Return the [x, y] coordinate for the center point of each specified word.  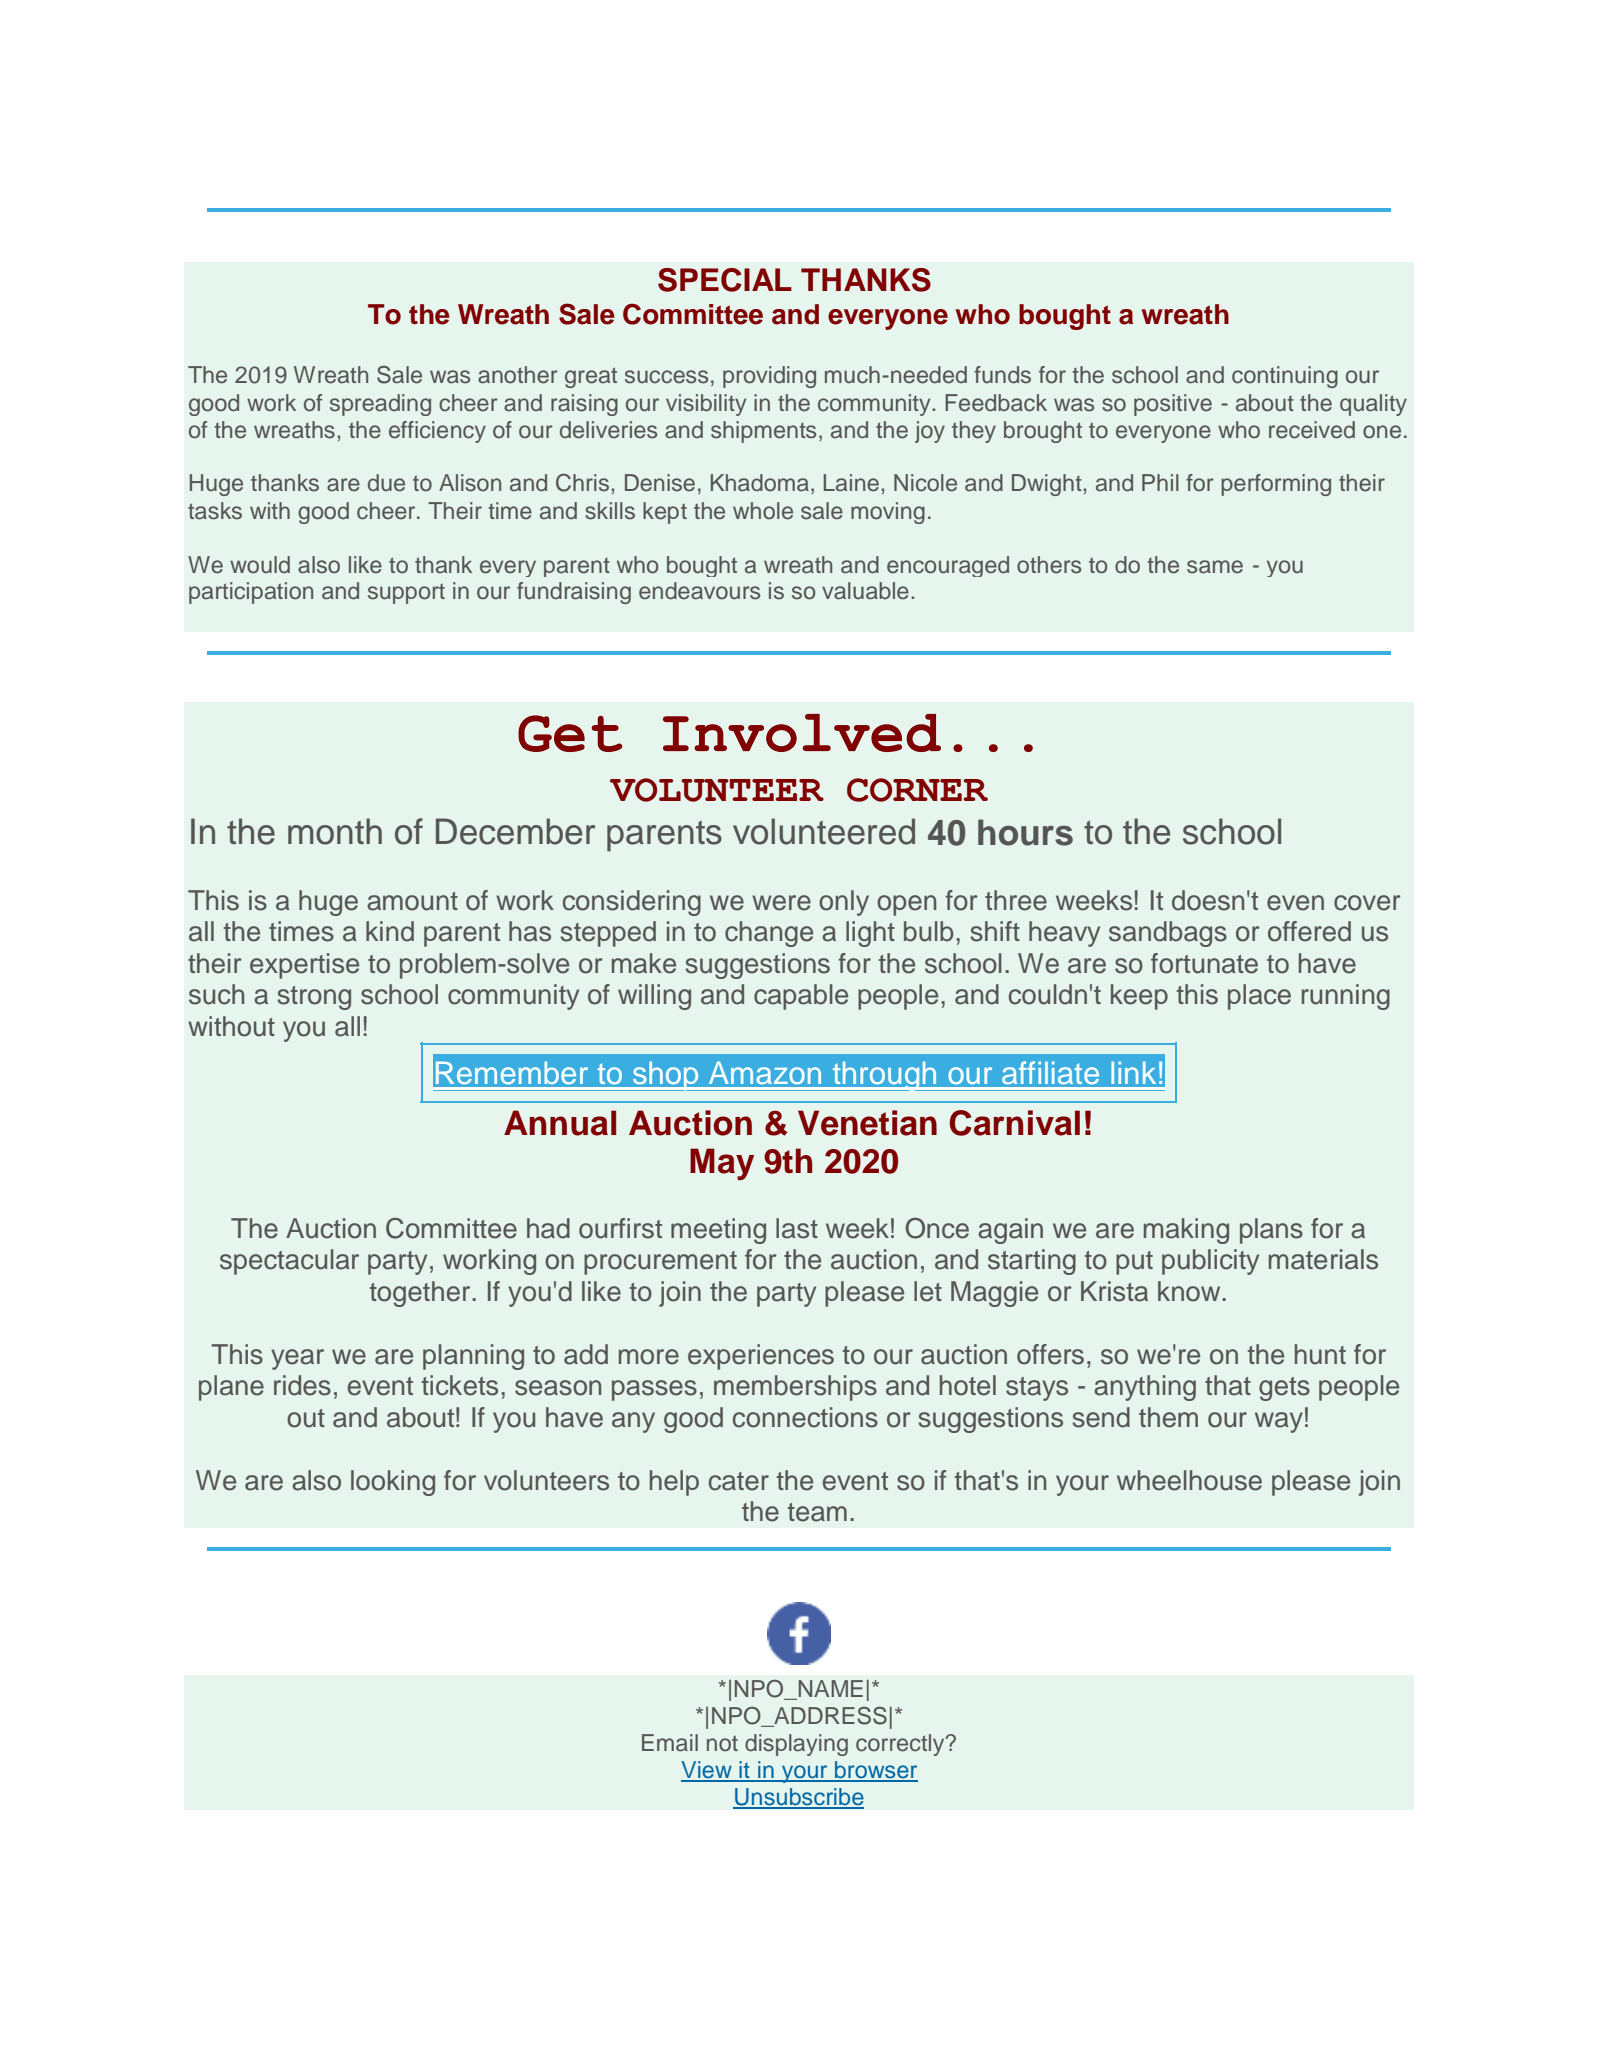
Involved [802, 733]
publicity [1210, 1262]
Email [670, 1743]
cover [1367, 903]
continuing [1285, 377]
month [335, 831]
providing [769, 377]
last [797, 1228]
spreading [380, 405]
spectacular [289, 1262]
